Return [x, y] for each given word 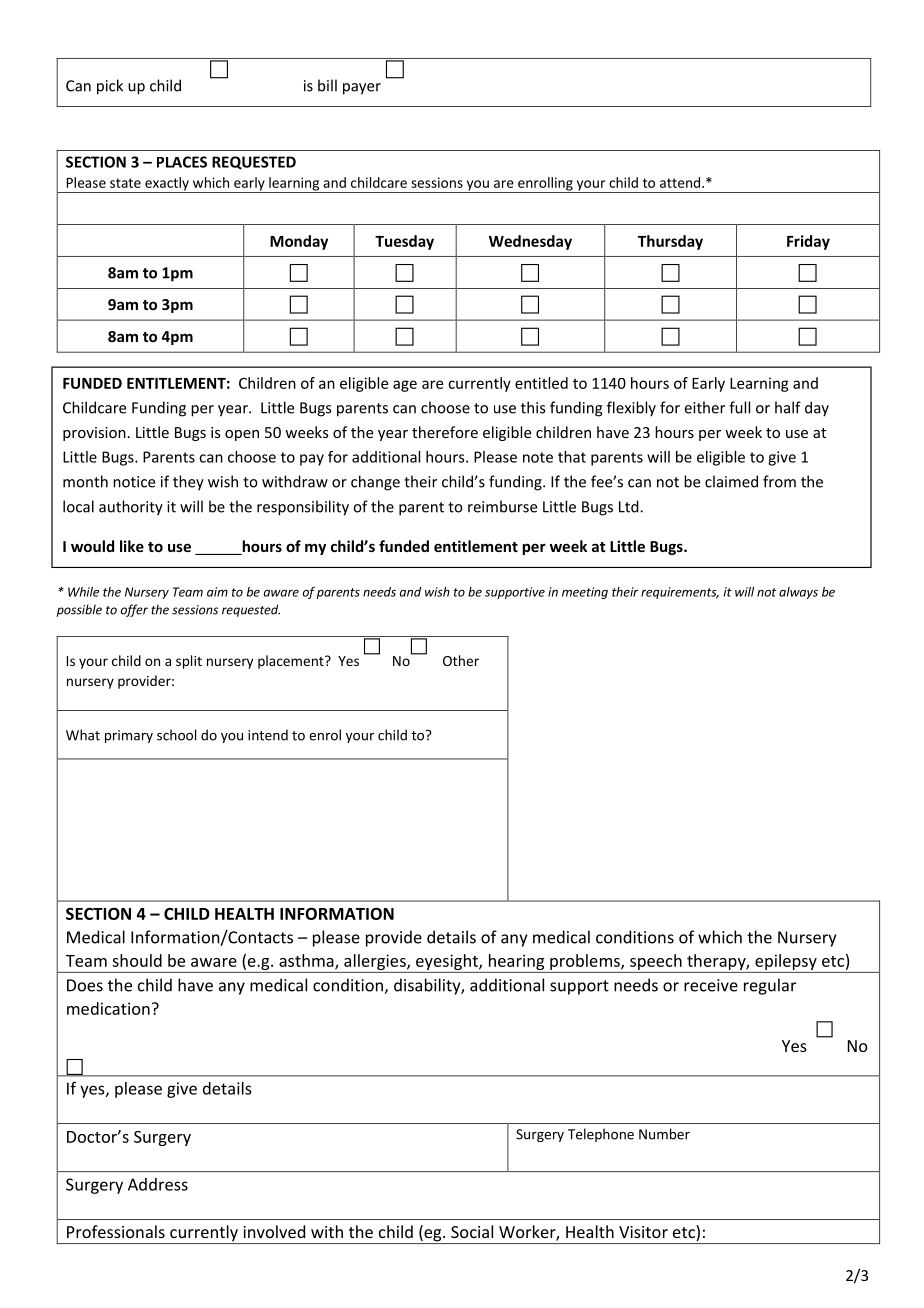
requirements [680, 593]
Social [472, 1231]
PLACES [182, 162]
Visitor [643, 1232]
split [189, 662]
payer [362, 89]
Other [461, 660]
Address [158, 1184]
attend [681, 182]
